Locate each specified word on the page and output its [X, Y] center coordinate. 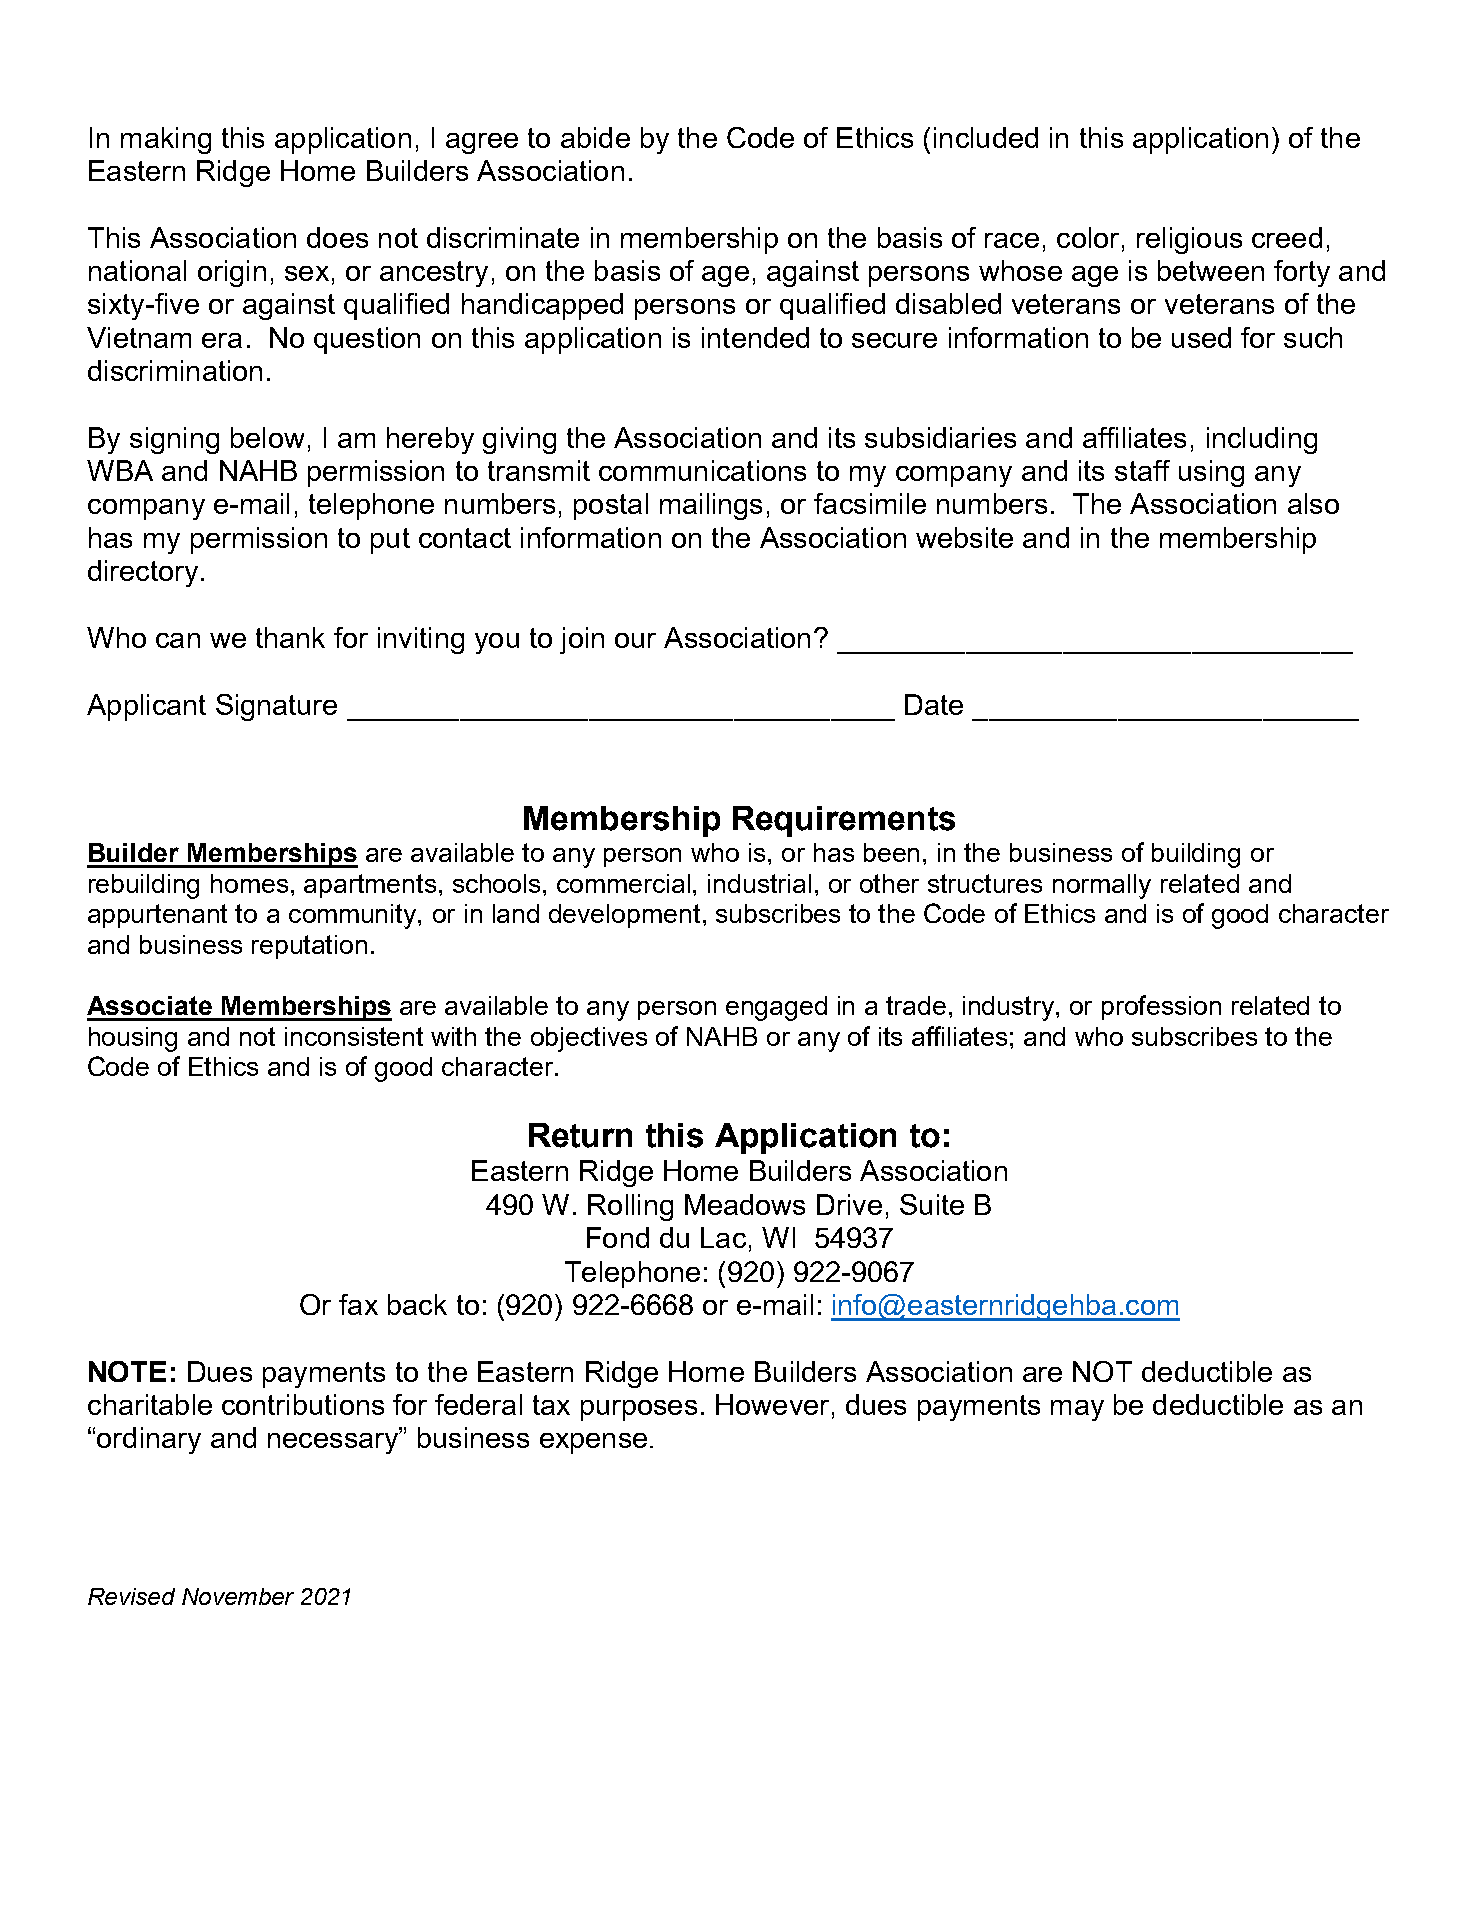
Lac [723, 1237]
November [238, 1596]
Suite [932, 1204]
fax [358, 1304]
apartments [370, 886]
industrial [759, 883]
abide [595, 137]
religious [1189, 240]
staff [1142, 470]
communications [702, 470]
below [267, 437]
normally [1102, 886]
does [337, 237]
